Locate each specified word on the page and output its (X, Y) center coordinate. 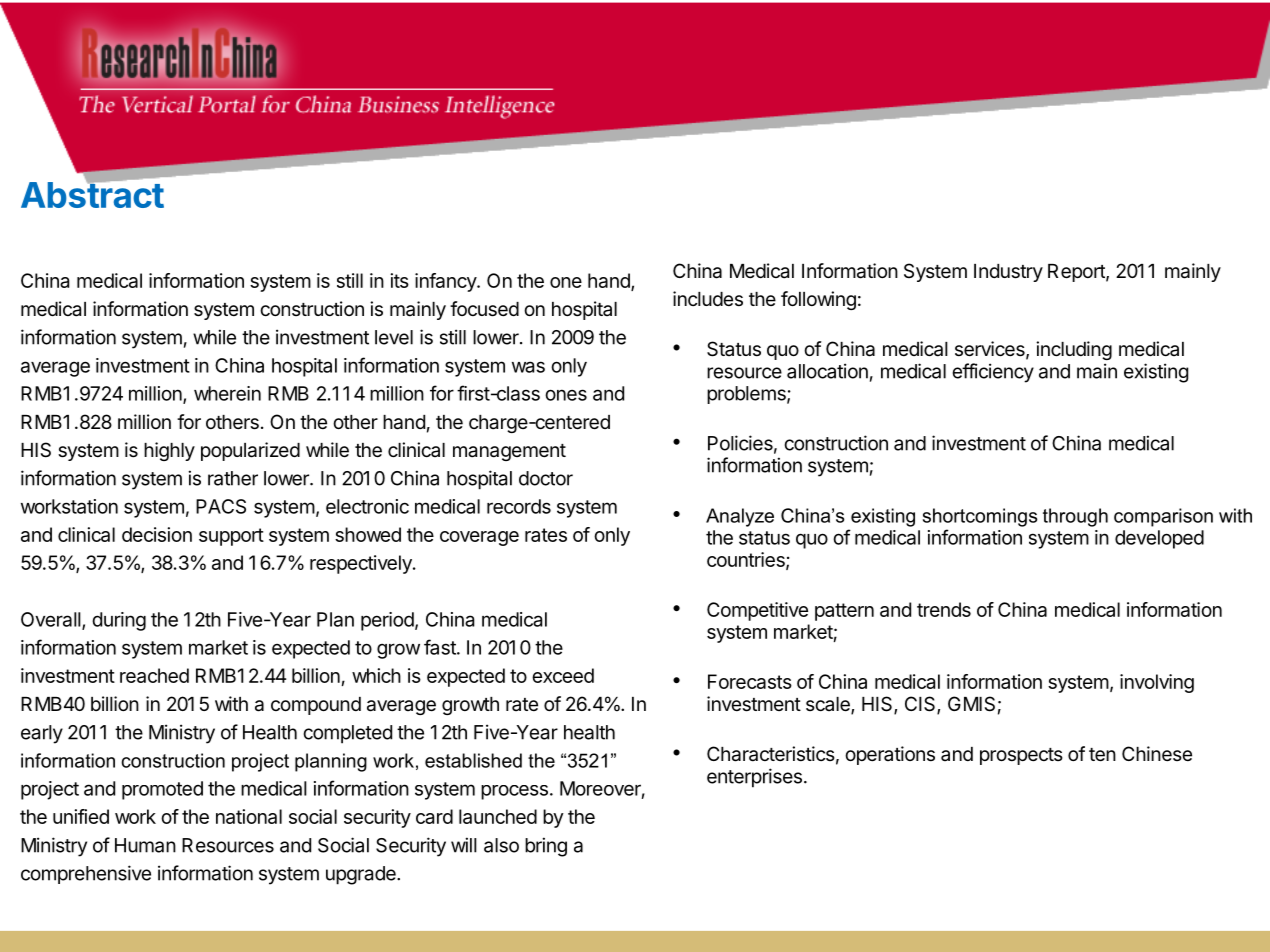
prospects (1021, 756)
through (1075, 517)
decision (157, 534)
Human (145, 845)
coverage (479, 538)
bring (546, 847)
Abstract (92, 194)
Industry (1008, 273)
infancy (446, 282)
